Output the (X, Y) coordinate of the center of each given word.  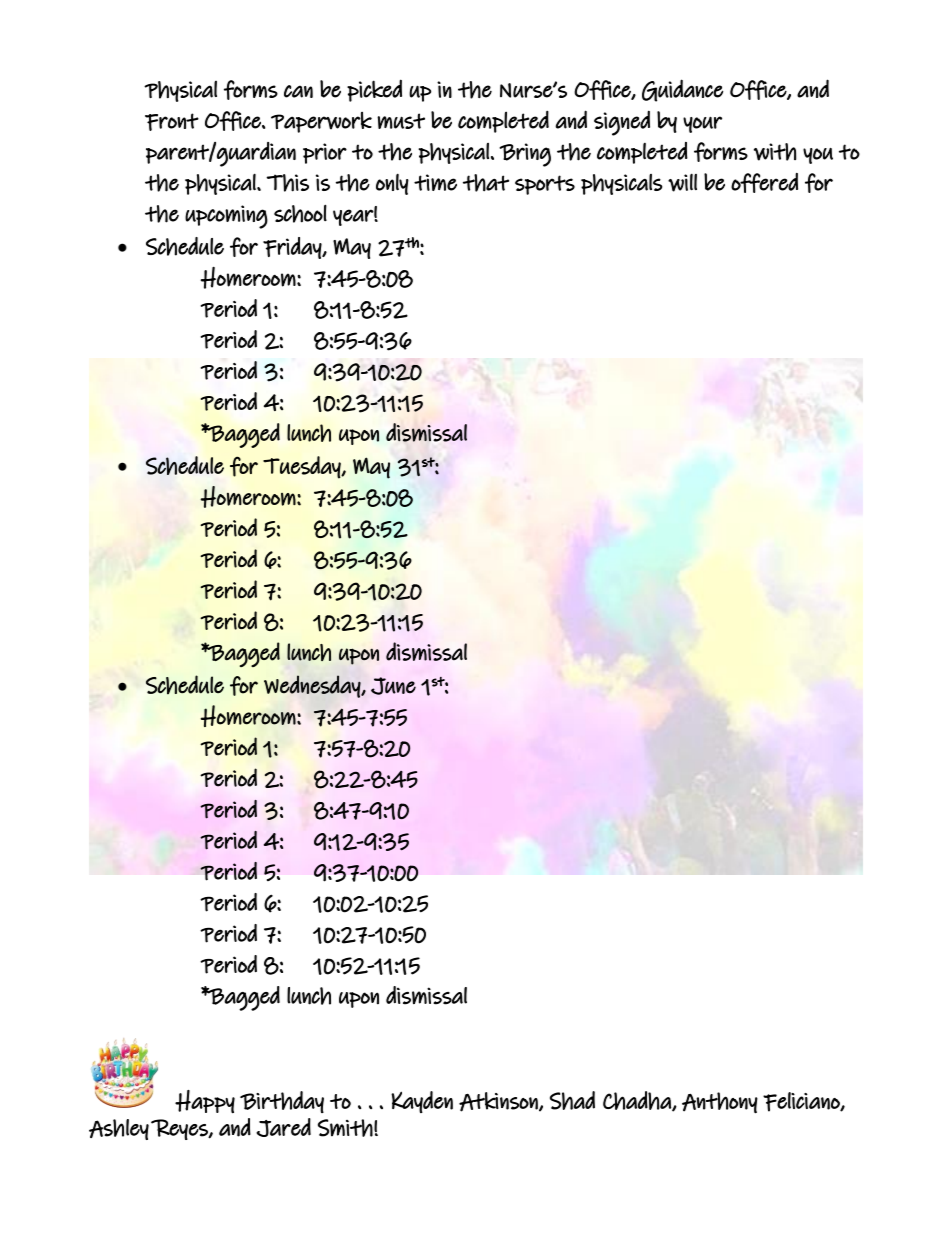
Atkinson (499, 1102)
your (702, 124)
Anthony (720, 1103)
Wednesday (313, 686)
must (401, 121)
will (682, 182)
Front (172, 122)
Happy (205, 1101)
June (393, 686)
